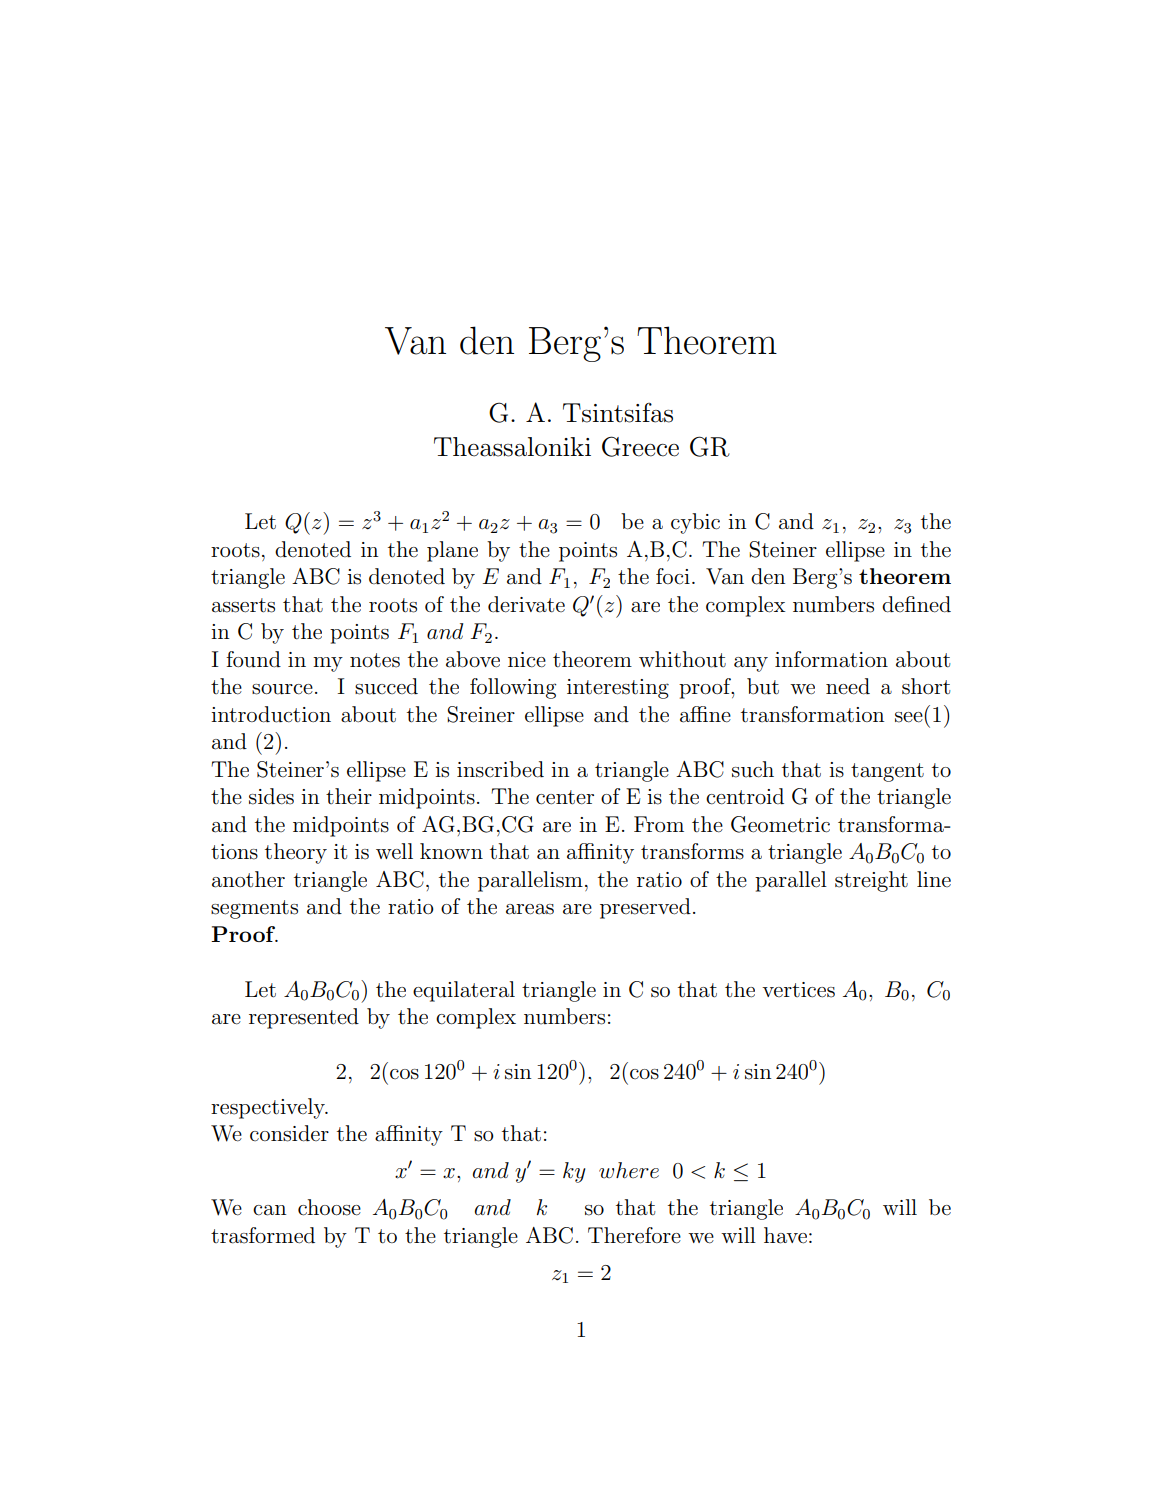 This screenshot has width=1166, height=1508. Describe the element at coordinates (780, 824) in the screenshot. I see `Geometric` at that location.
